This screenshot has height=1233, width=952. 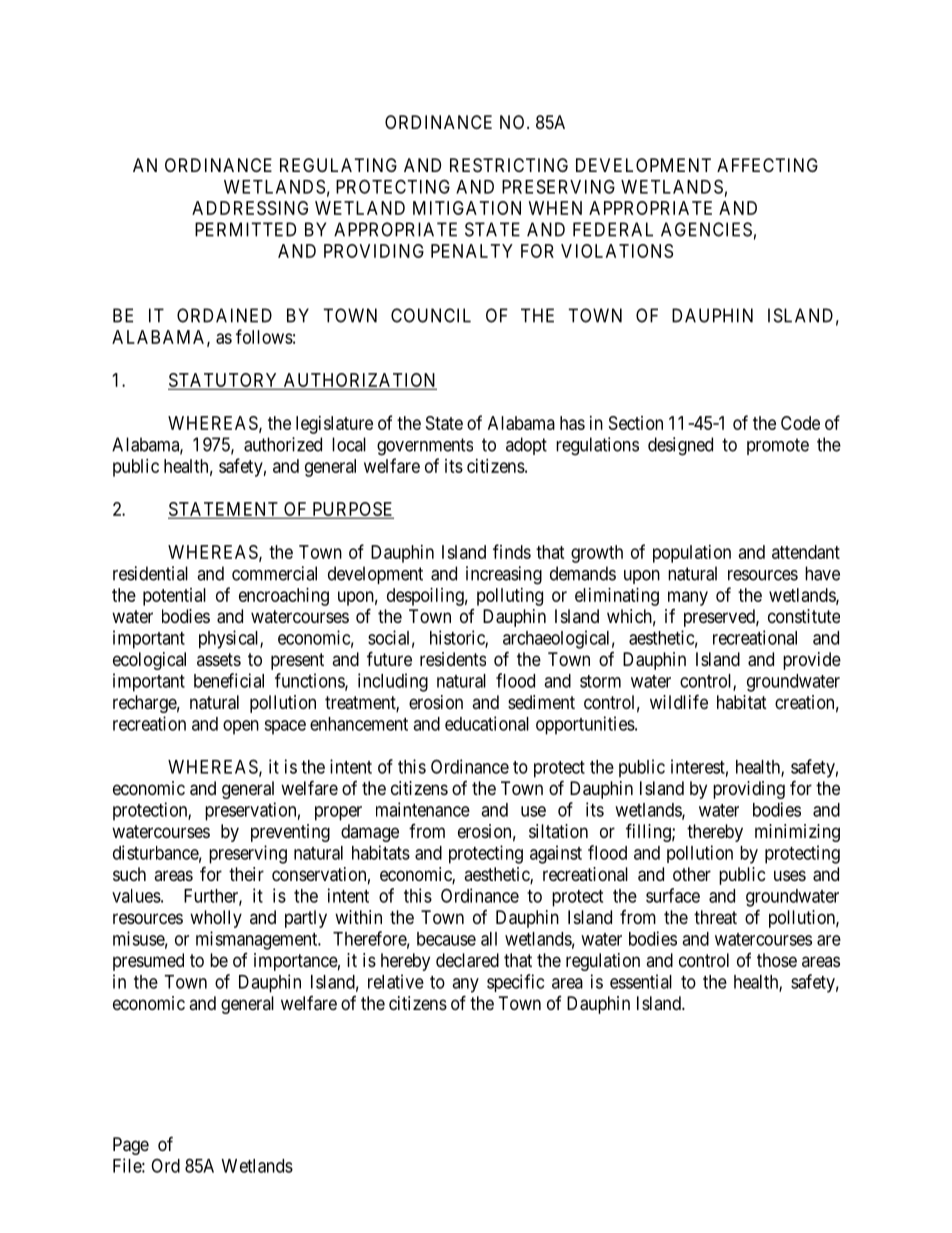 I want to click on AFFECTING, so click(x=767, y=165).
